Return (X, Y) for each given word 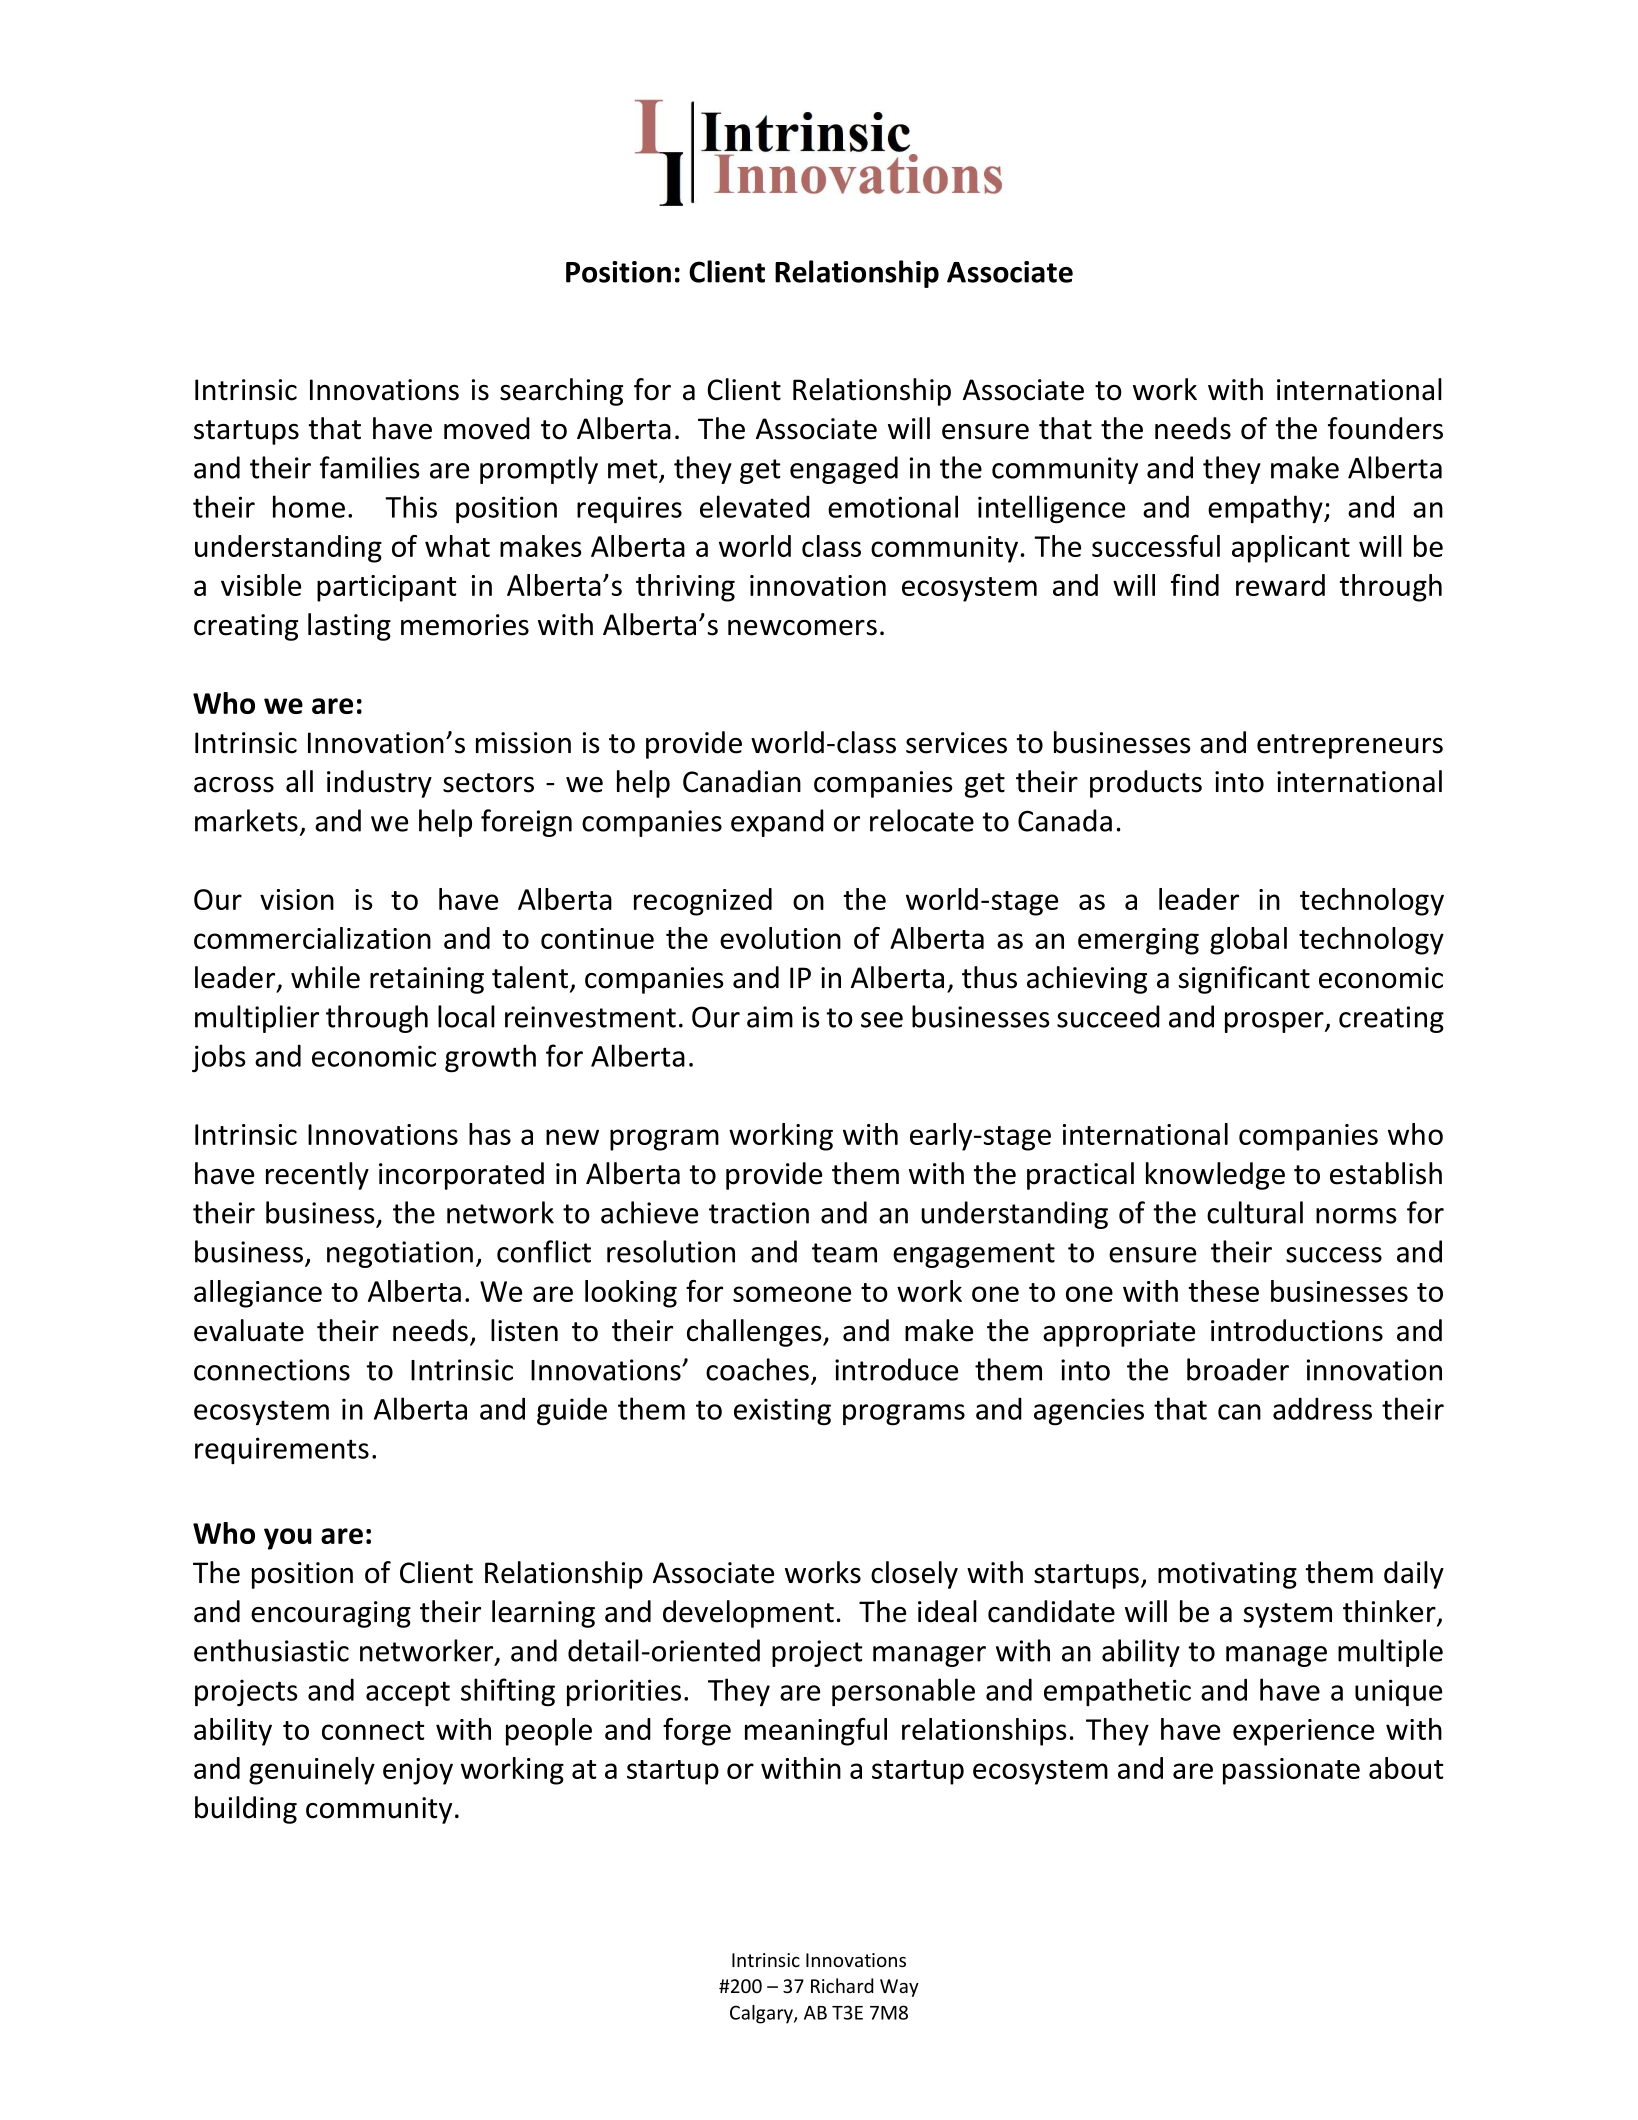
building (246, 1810)
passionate (1291, 1771)
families (369, 467)
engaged (844, 470)
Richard (842, 1985)
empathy (1266, 509)
